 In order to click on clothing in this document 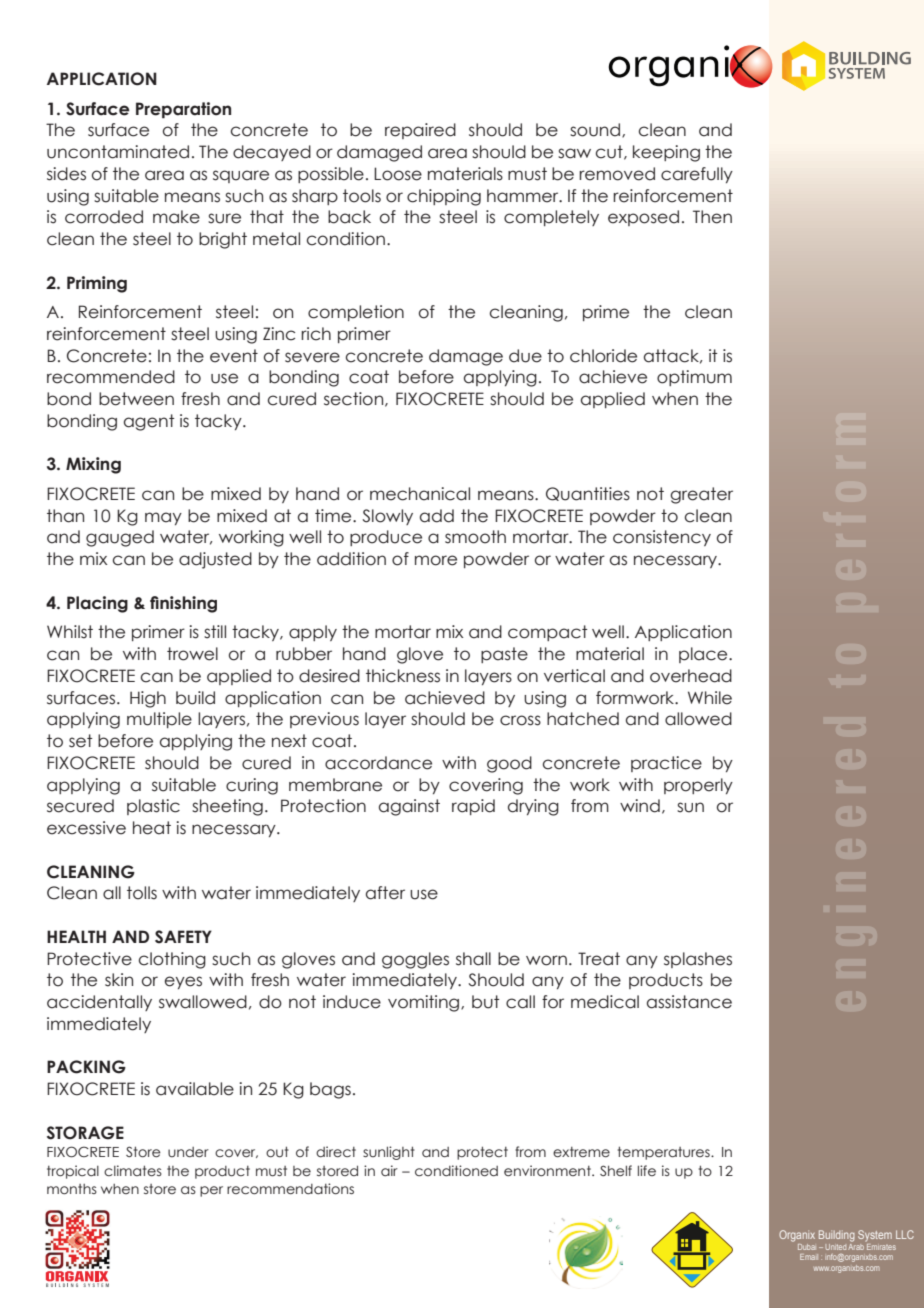, I will do `click(172, 960)`.
